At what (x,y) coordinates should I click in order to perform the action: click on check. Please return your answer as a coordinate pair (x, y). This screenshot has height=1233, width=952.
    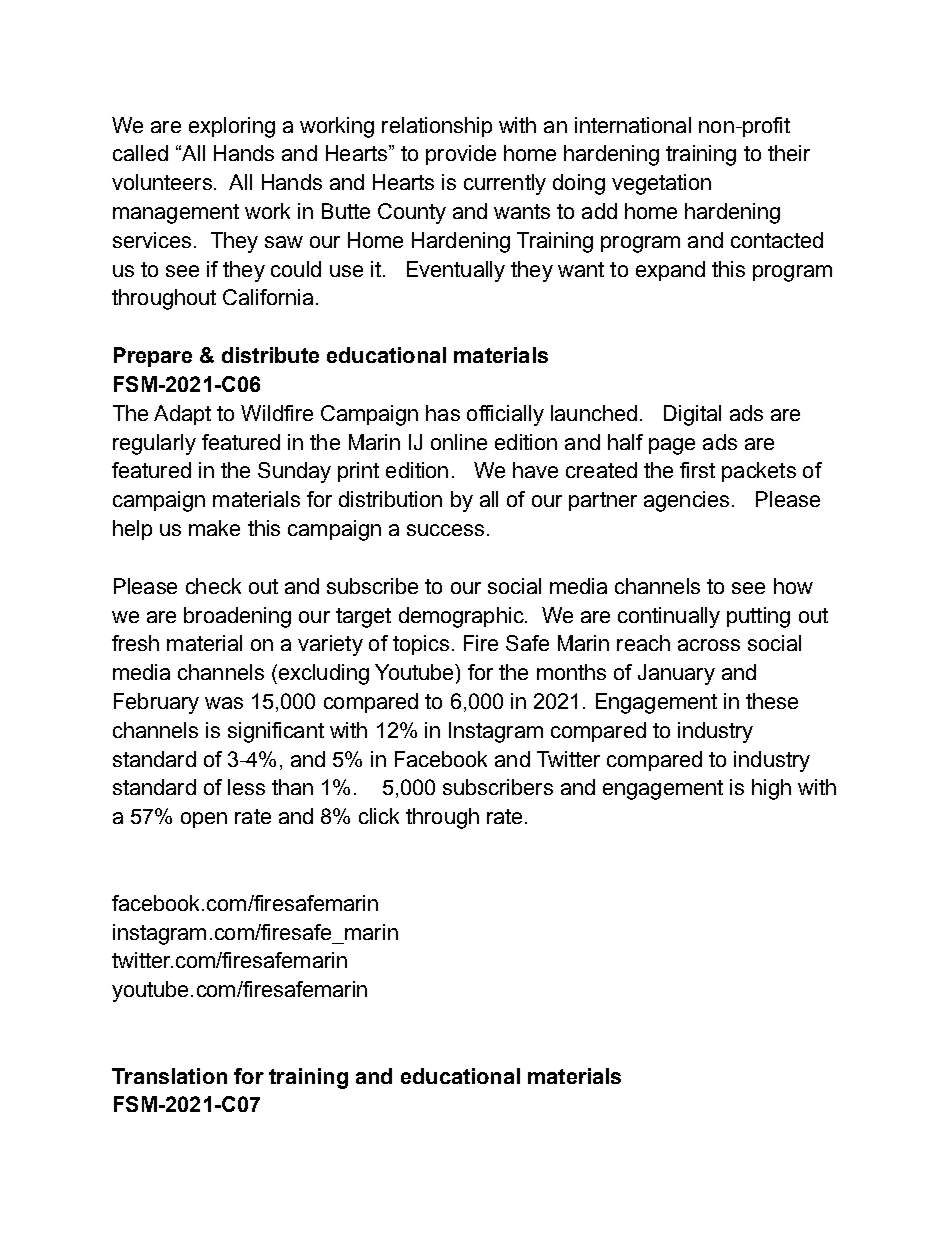
    Looking at the image, I should click on (213, 586).
